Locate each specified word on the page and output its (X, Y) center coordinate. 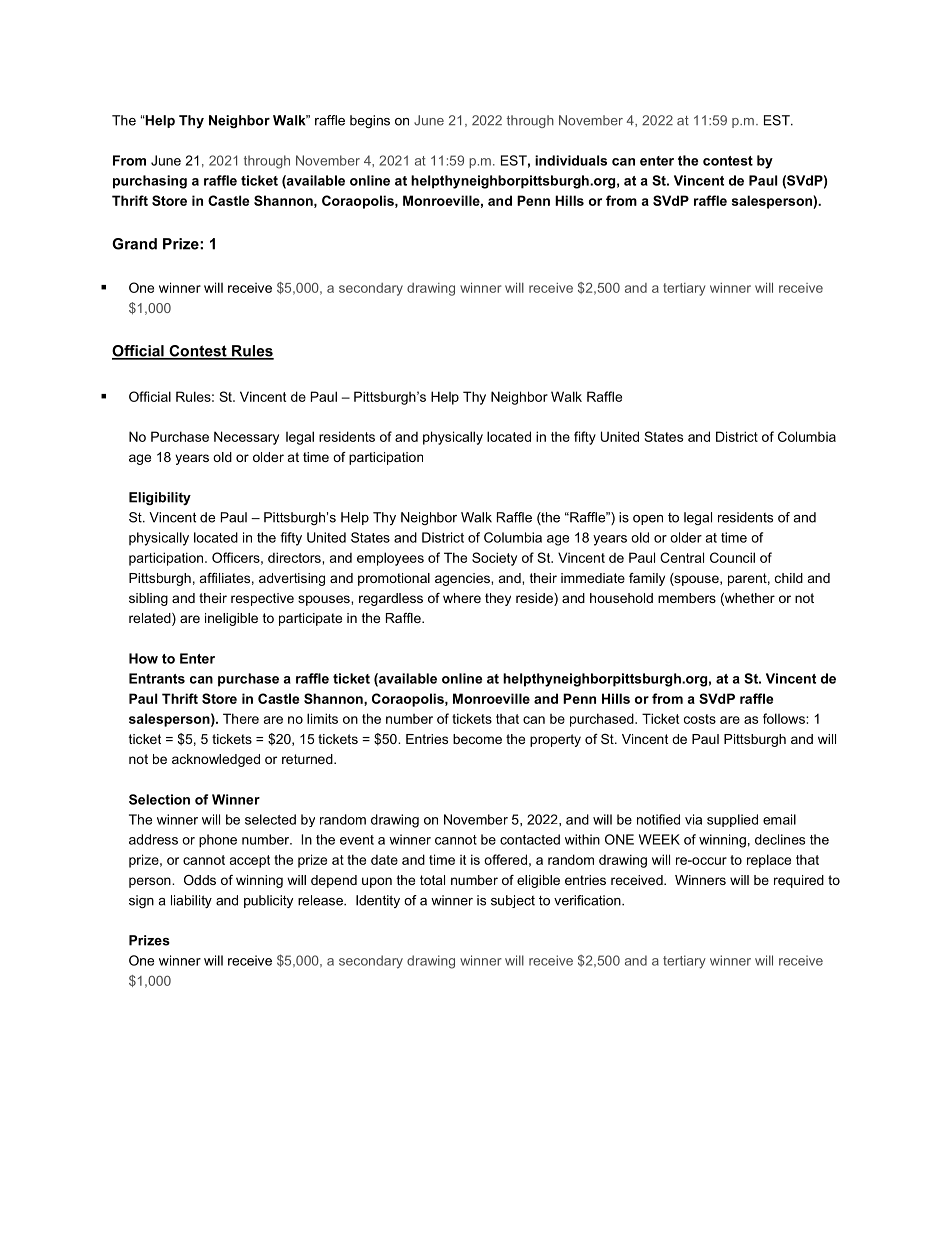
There (241, 718)
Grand (134, 244)
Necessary (246, 438)
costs (700, 719)
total (432, 880)
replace (769, 861)
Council (732, 557)
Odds (200, 880)
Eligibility (160, 498)
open (648, 520)
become (477, 739)
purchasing (150, 182)
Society (494, 559)
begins (370, 121)
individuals (571, 160)
